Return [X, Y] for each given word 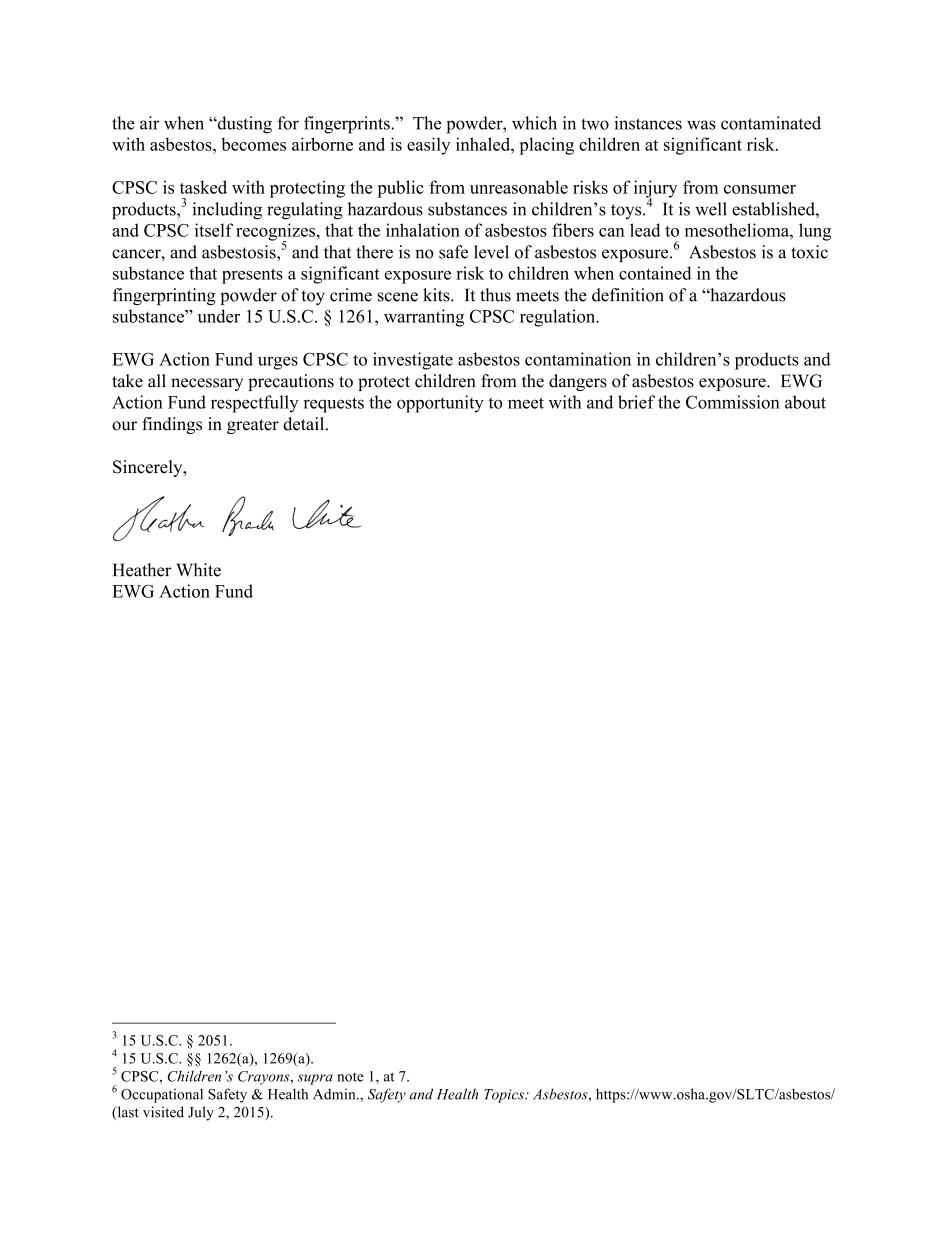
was [701, 125]
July [201, 1113]
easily [428, 146]
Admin [335, 1094]
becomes [253, 144]
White [198, 570]
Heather [142, 570]
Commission [733, 402]
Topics [505, 1096]
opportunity [440, 404]
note [350, 1077]
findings [172, 425]
